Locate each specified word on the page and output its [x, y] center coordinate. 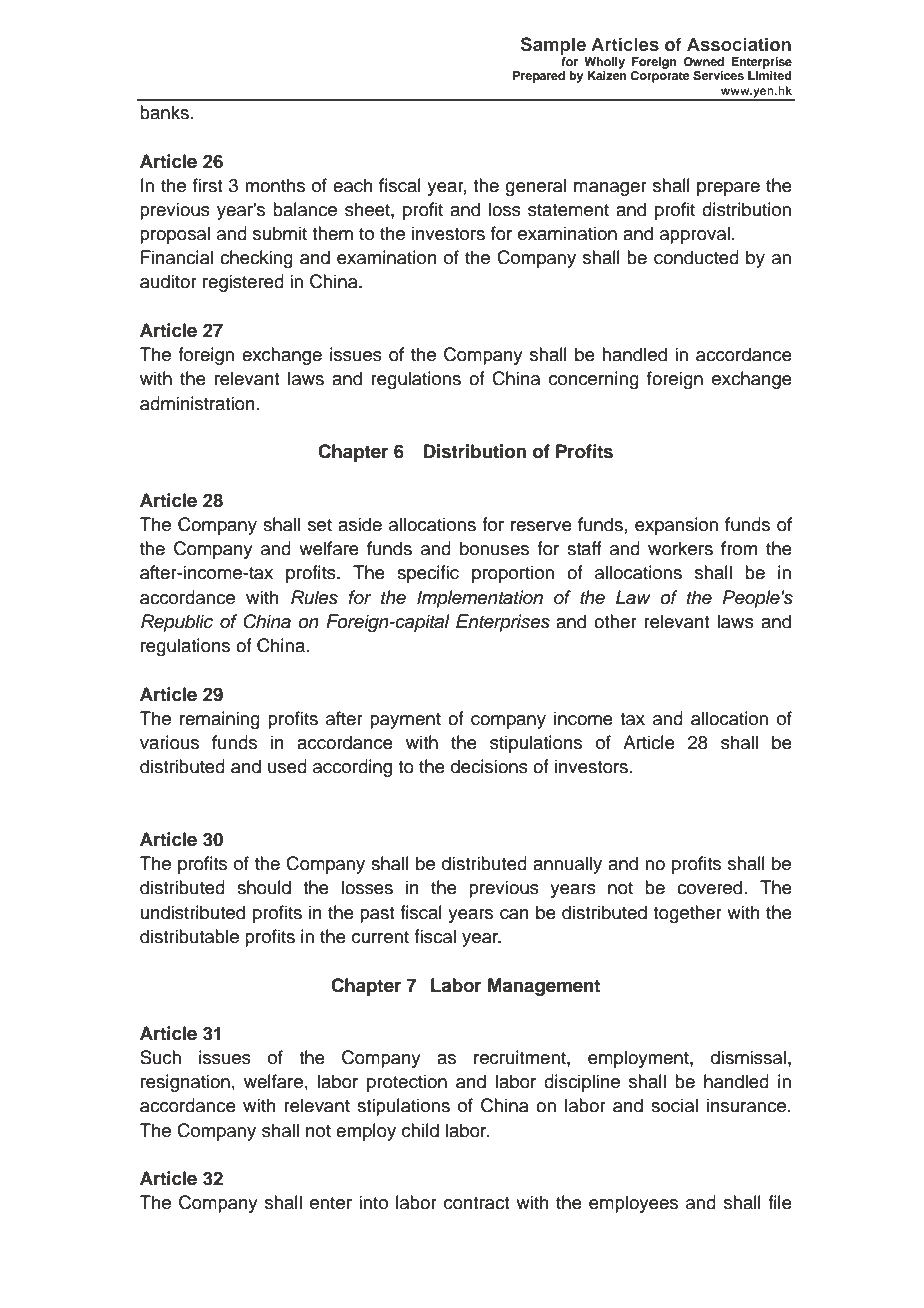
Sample [553, 46]
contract [476, 1203]
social [674, 1105]
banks [164, 112]
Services [718, 76]
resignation [185, 1083]
